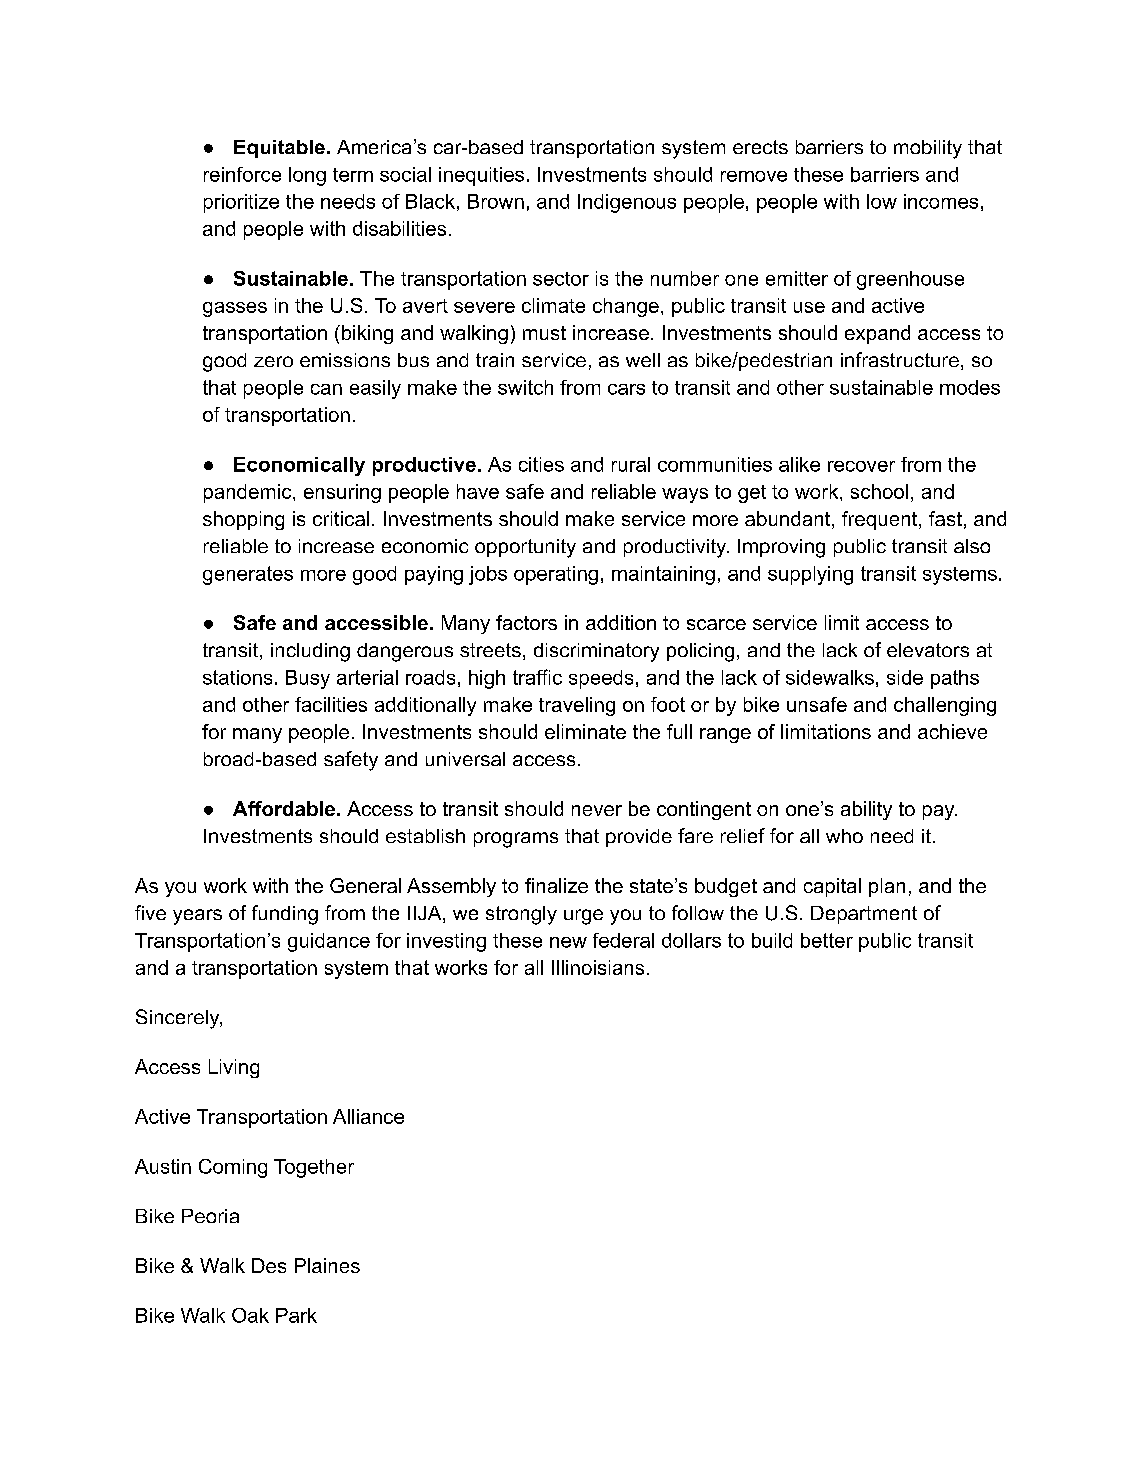 The image size is (1146, 1483). What do you see at coordinates (952, 731) in the document?
I see `achieve` at bounding box center [952, 731].
